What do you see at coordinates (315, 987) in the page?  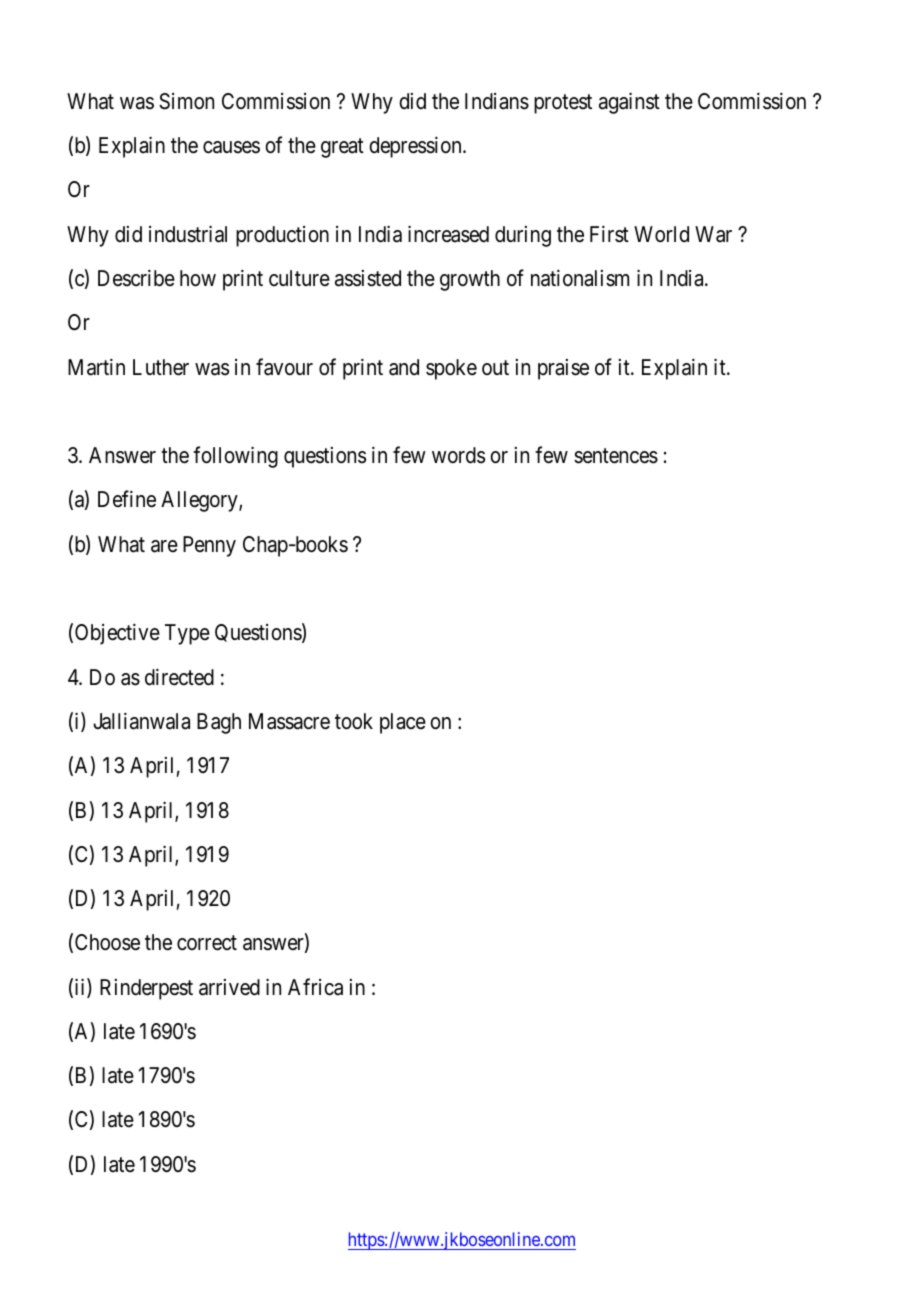 I see `Africa` at bounding box center [315, 987].
